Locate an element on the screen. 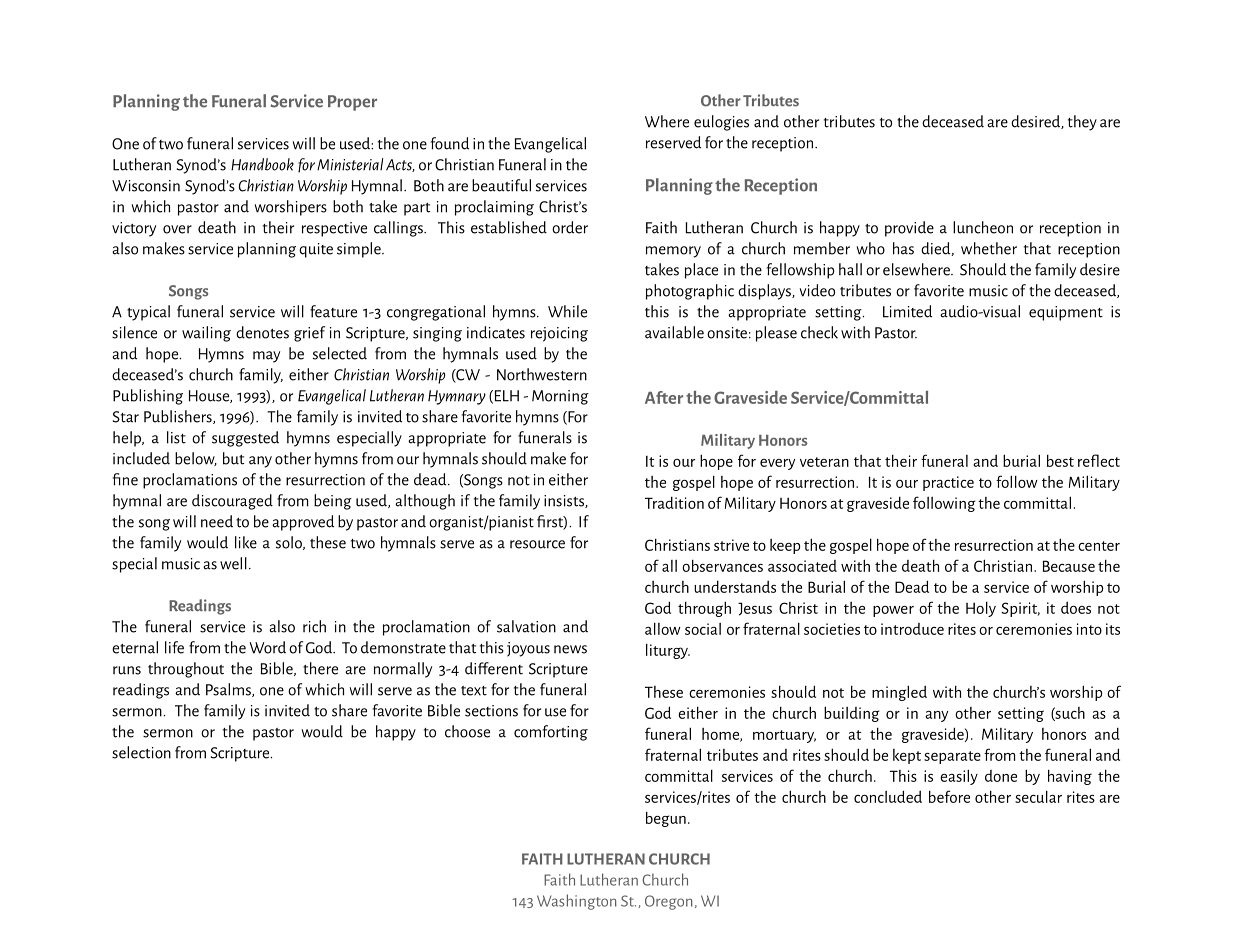  Handbook is located at coordinates (262, 164).
